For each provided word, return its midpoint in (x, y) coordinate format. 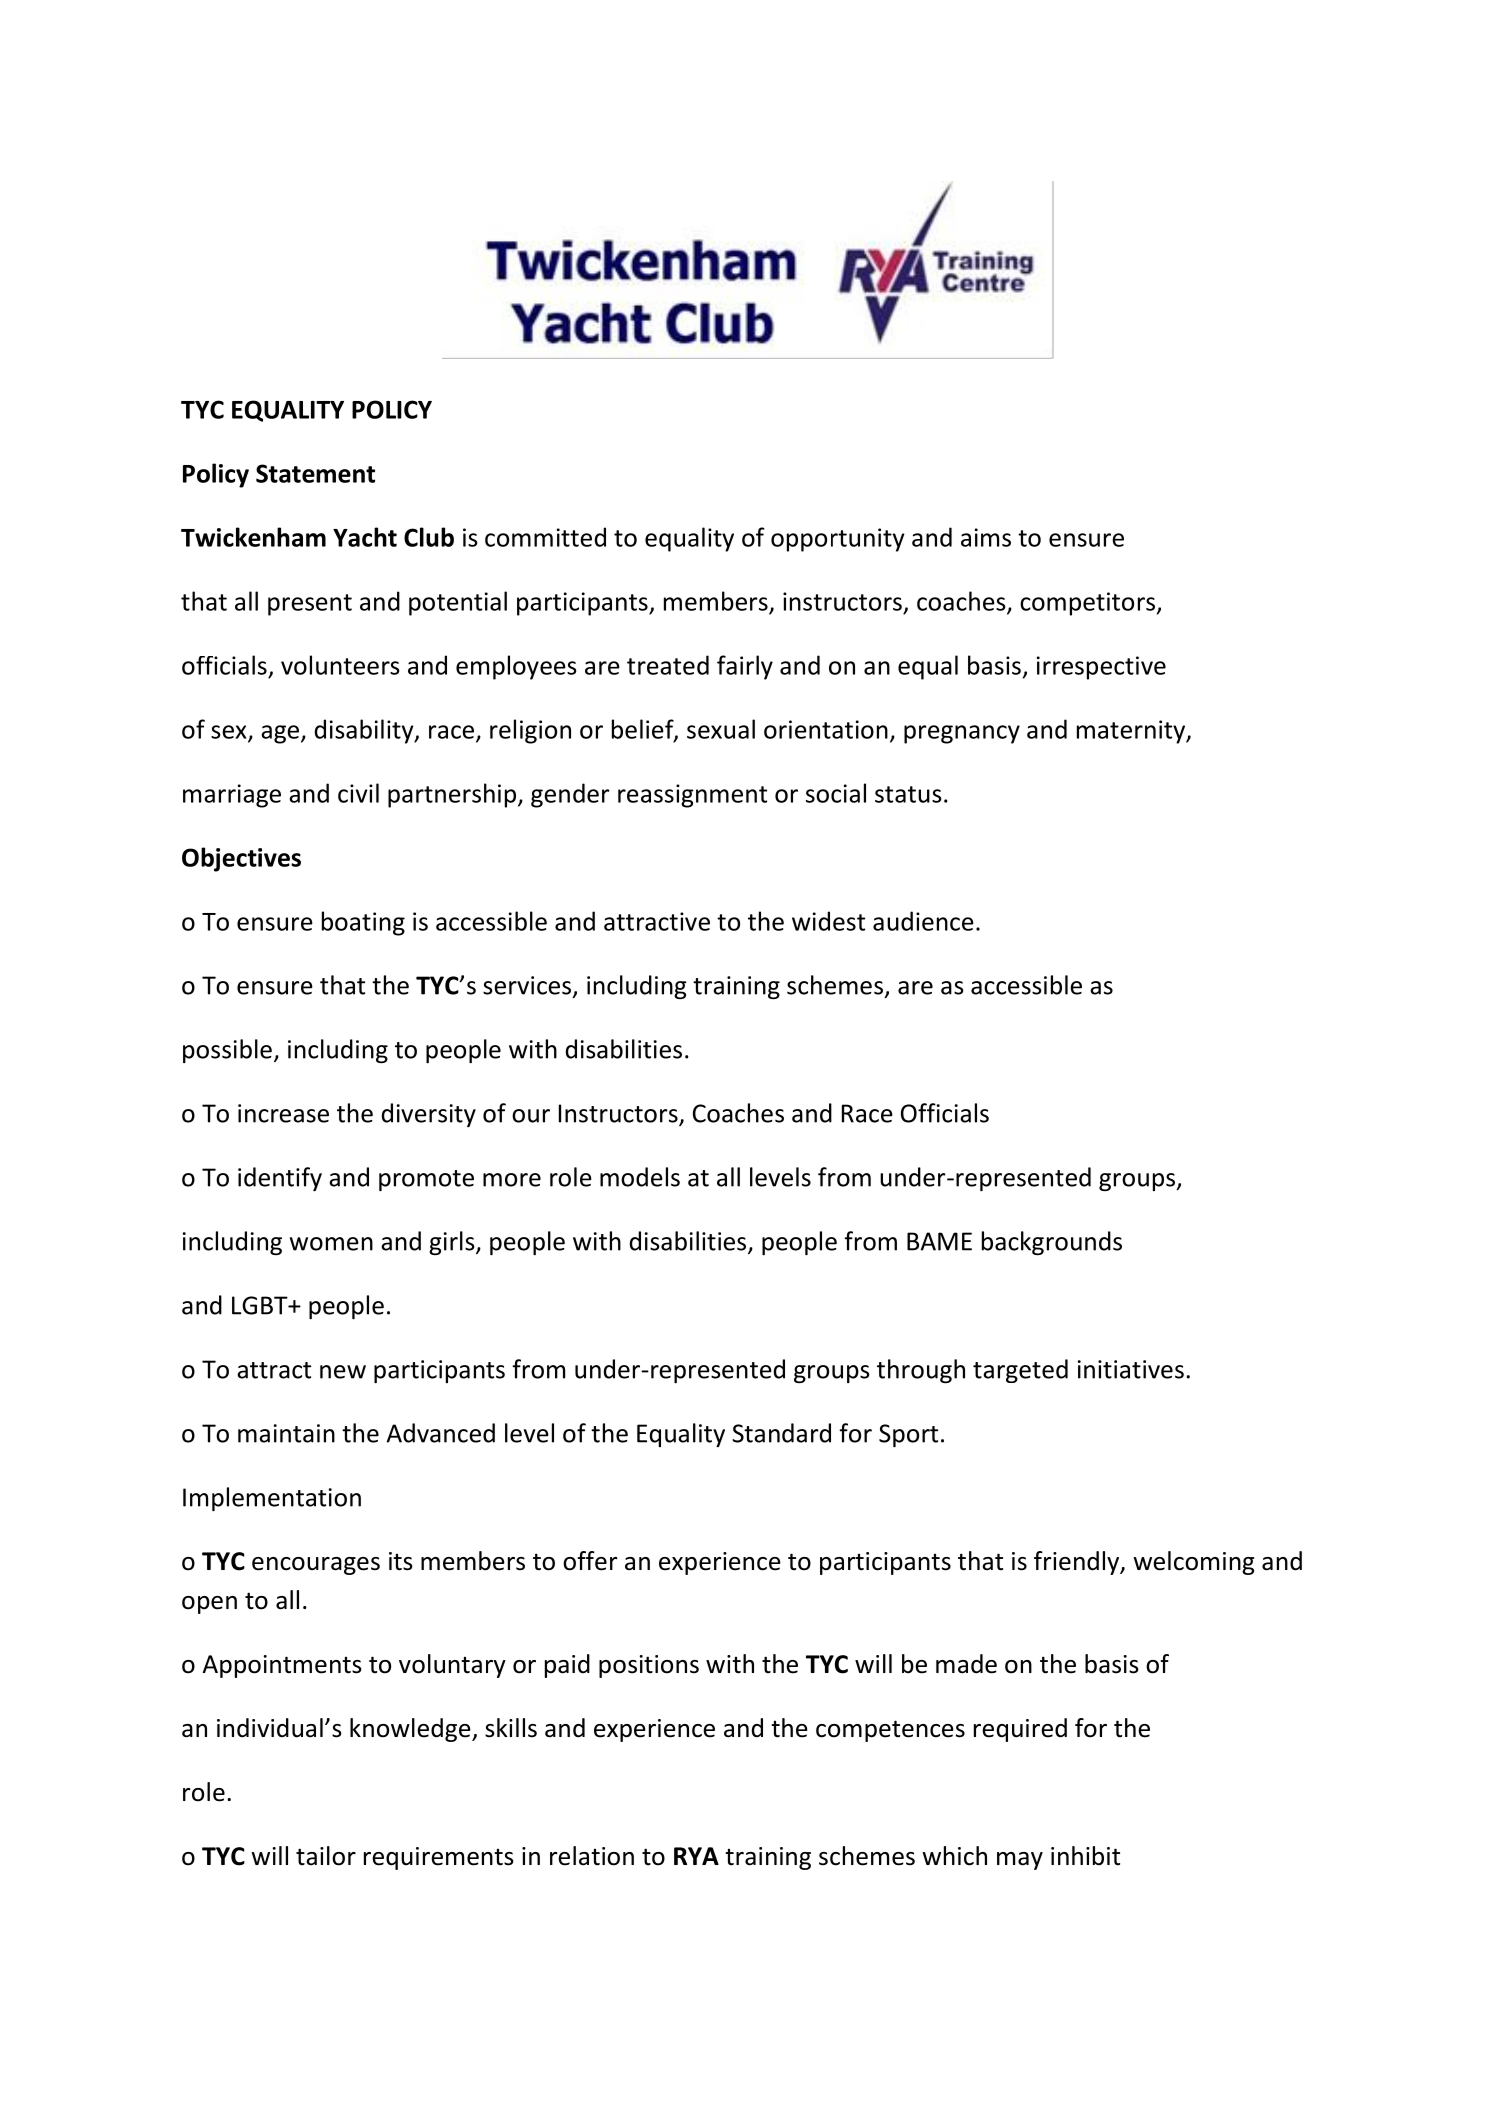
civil (358, 793)
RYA (696, 1856)
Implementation (272, 1499)
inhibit (1085, 1856)
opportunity (838, 540)
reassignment (692, 796)
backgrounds (1052, 1243)
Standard (781, 1433)
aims (986, 537)
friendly (1078, 1563)
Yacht (365, 537)
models (640, 1177)
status (908, 794)
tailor (326, 1856)
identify (280, 1179)
